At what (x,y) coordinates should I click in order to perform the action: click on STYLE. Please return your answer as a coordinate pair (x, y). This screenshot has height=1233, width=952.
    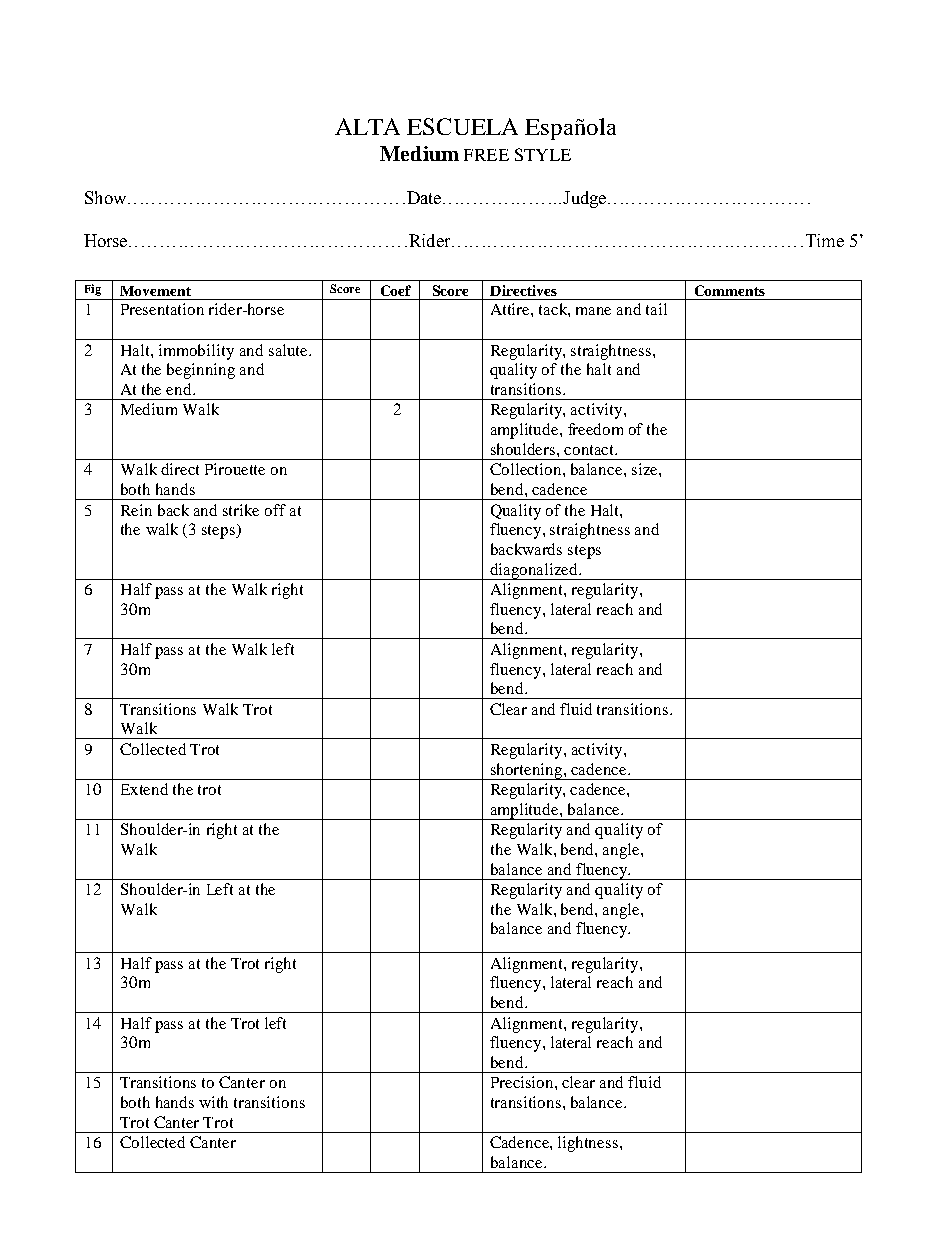
    Looking at the image, I should click on (543, 154).
